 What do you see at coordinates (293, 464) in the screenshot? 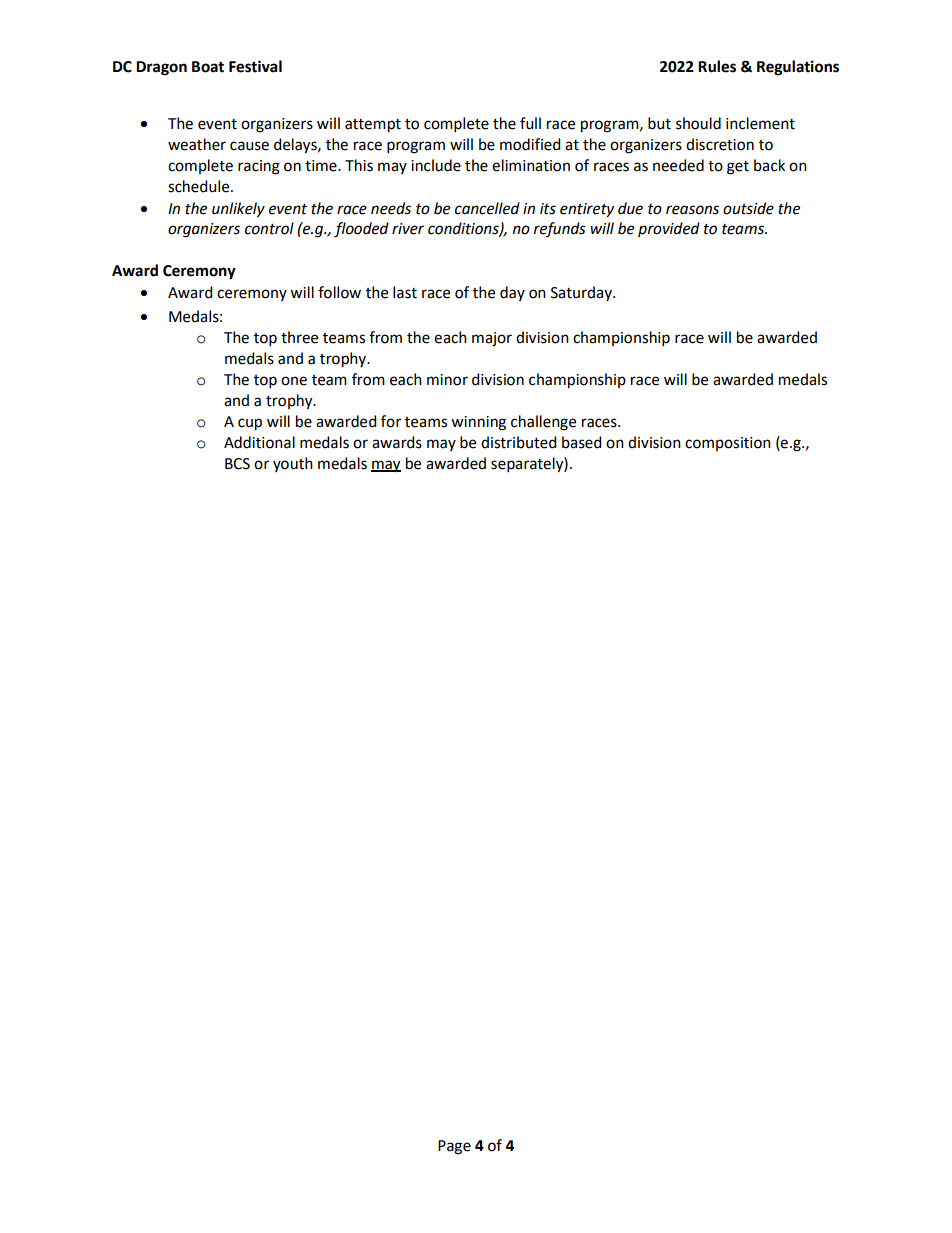
I see `youth` at bounding box center [293, 464].
